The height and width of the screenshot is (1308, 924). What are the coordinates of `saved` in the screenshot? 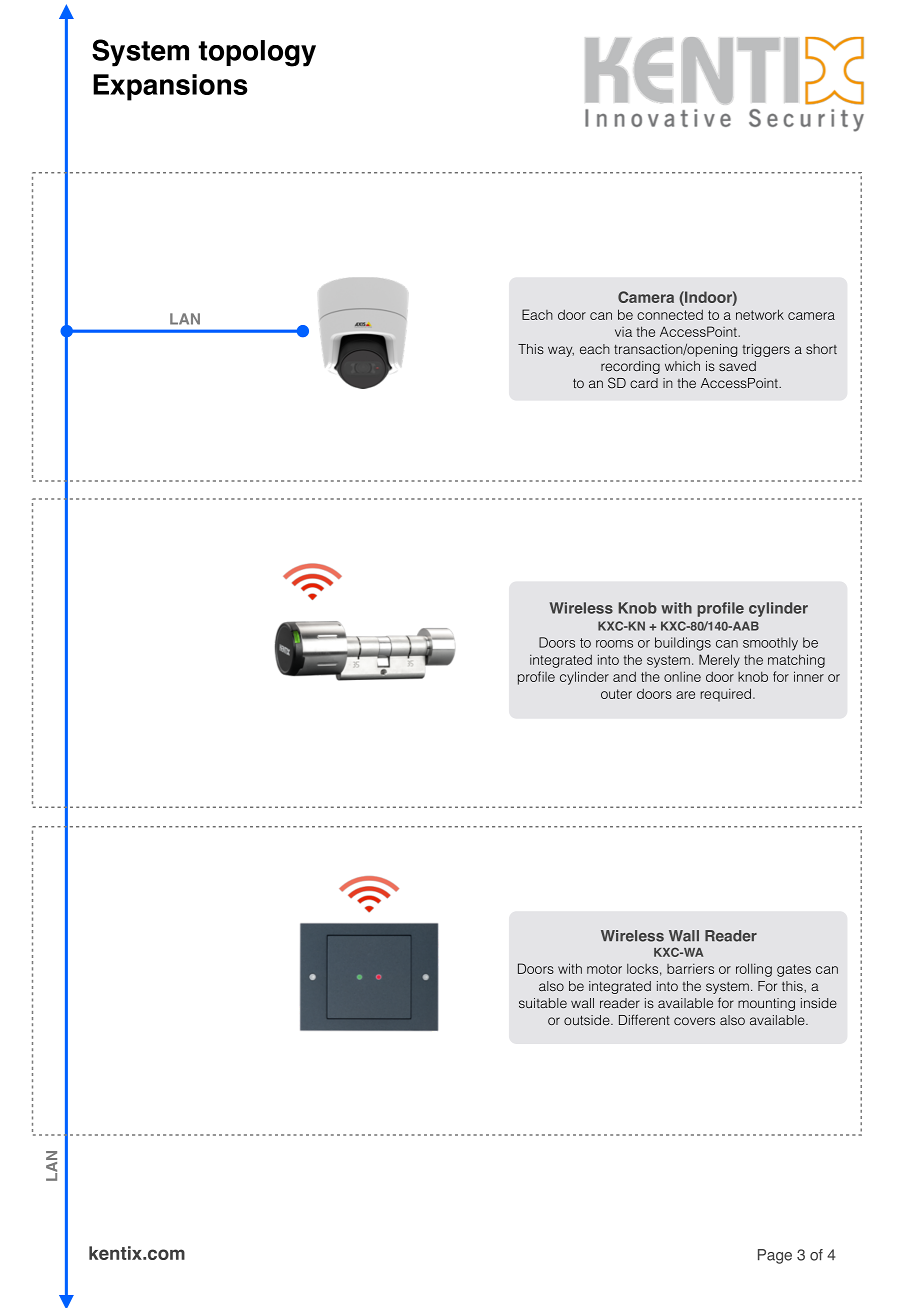 It's located at (737, 366).
